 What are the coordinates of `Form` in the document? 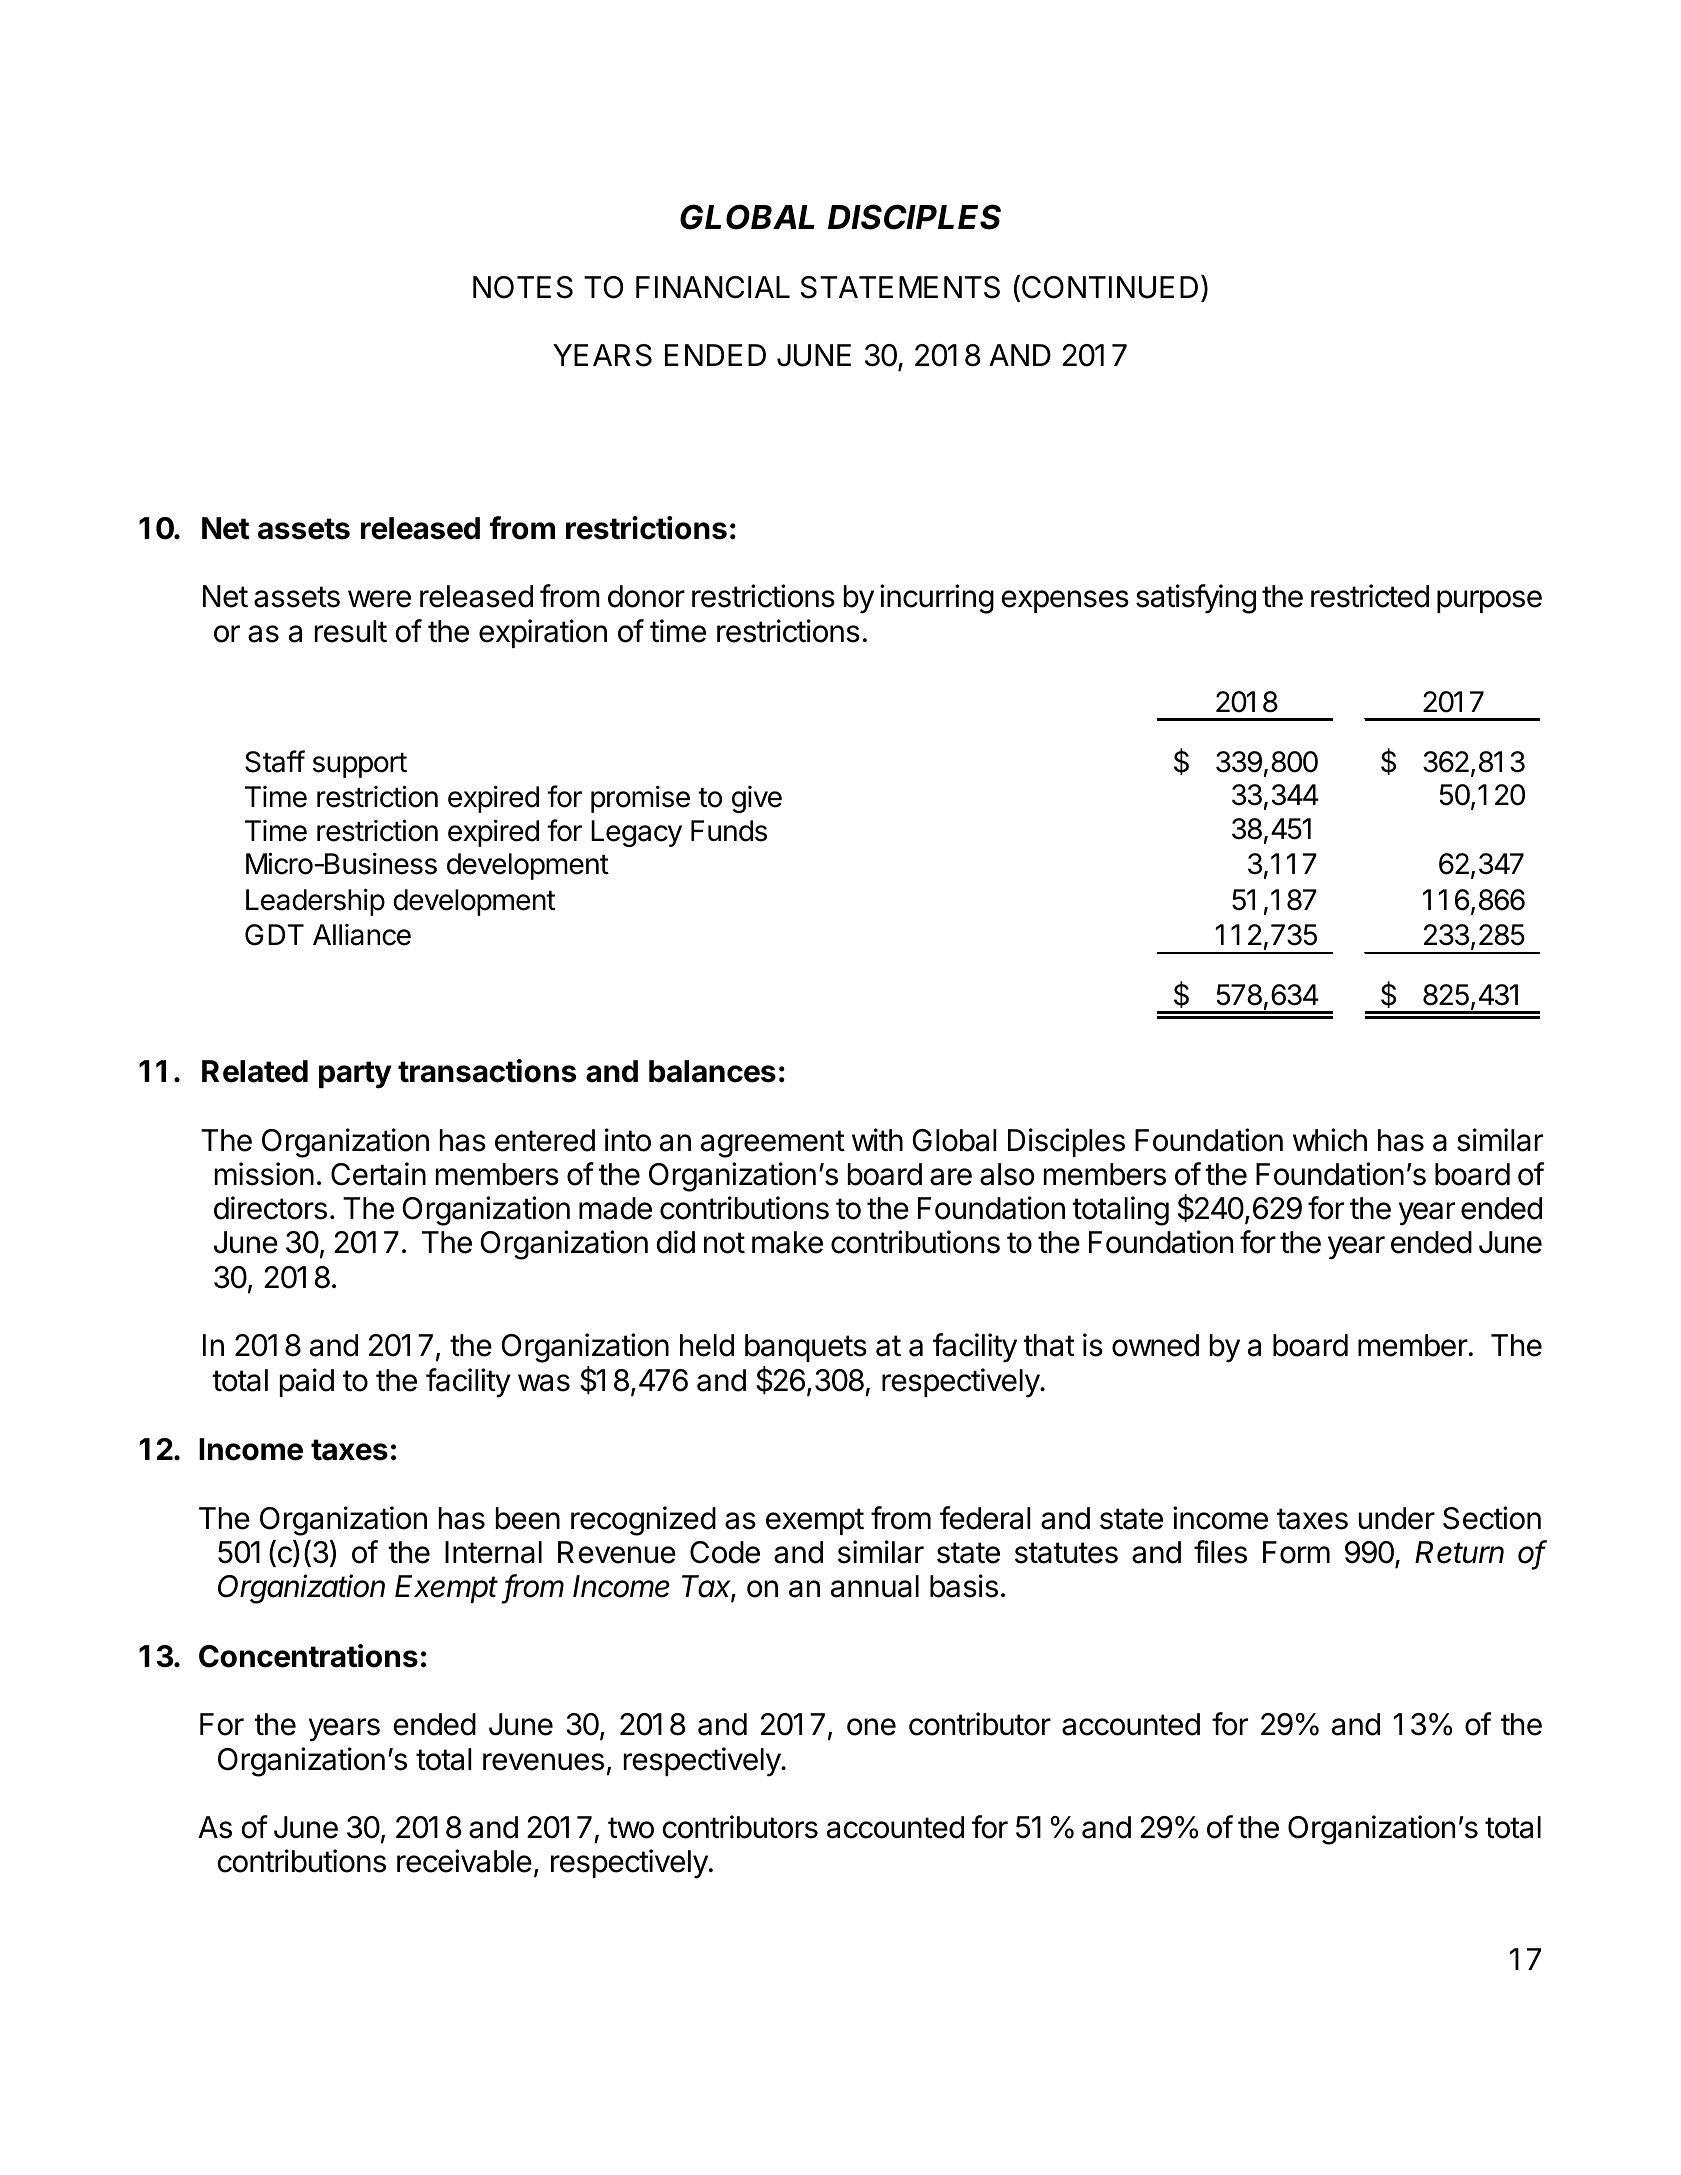 It's located at (1296, 1552).
